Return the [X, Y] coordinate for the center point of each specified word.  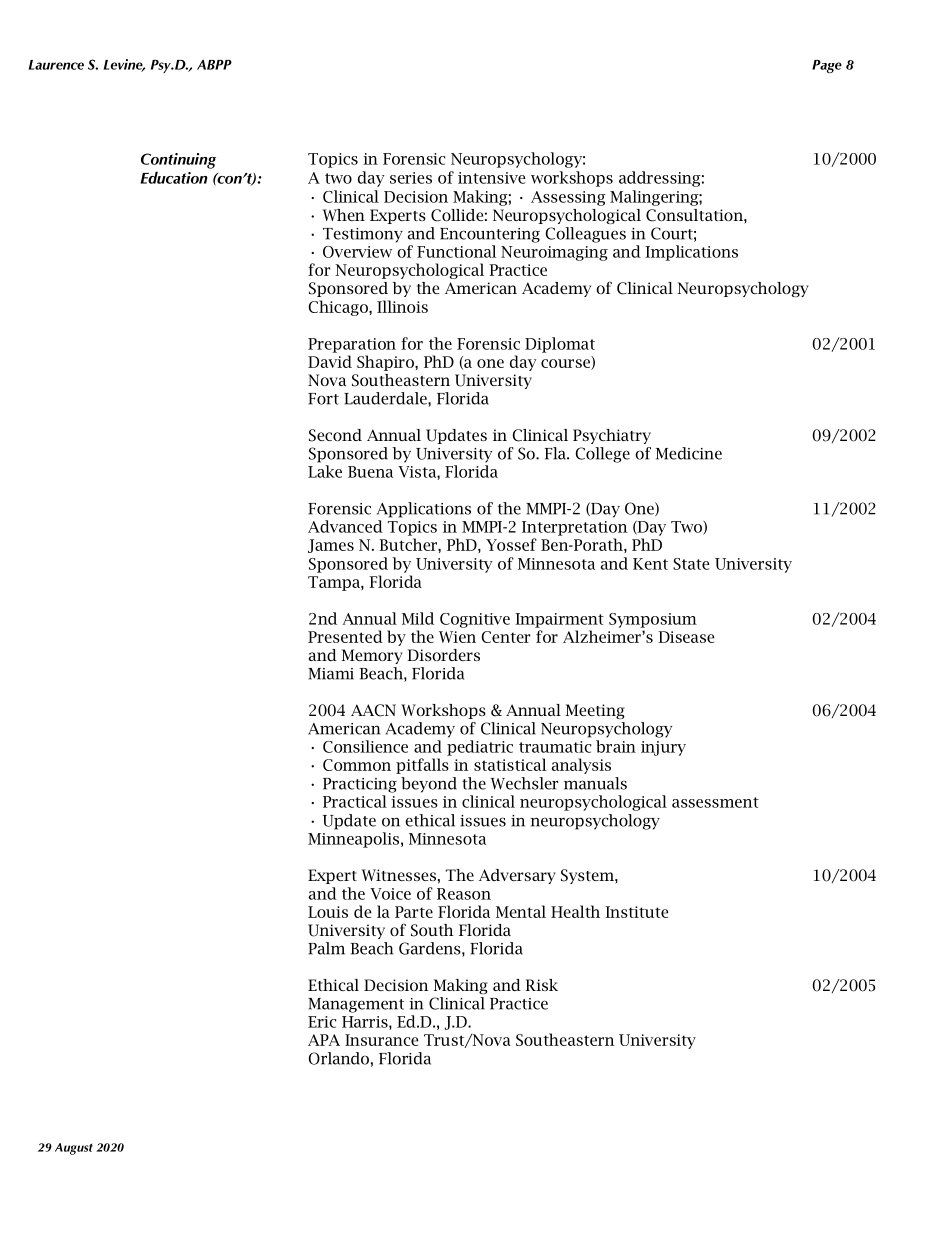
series [411, 178]
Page [827, 66]
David [330, 361]
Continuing [178, 161]
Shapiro [386, 363]
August [74, 1149]
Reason [464, 894]
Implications [691, 253]
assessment [715, 802]
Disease [686, 637]
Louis [328, 912]
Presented [345, 636]
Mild [418, 618]
